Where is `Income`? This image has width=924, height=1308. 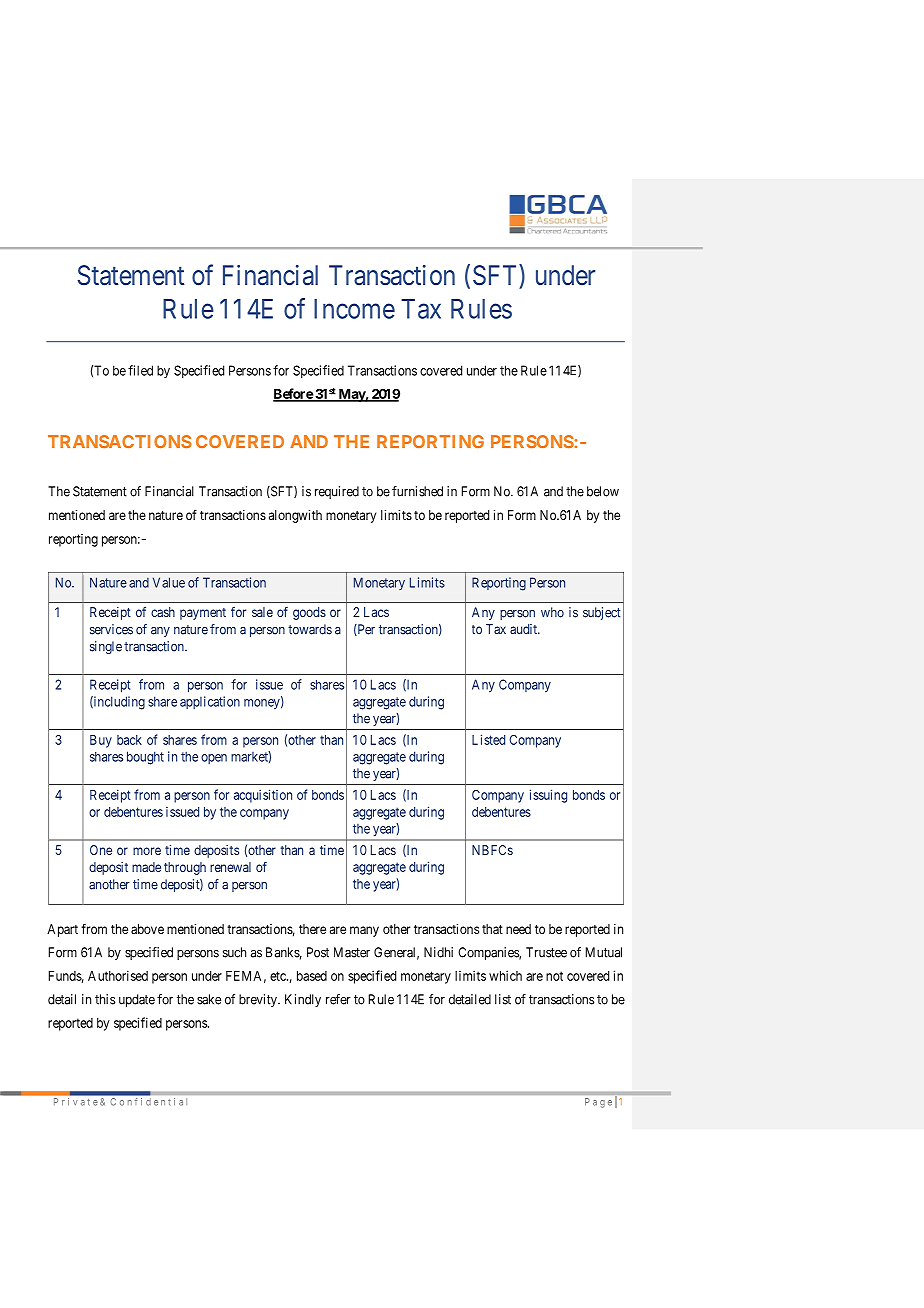 Income is located at coordinates (354, 309).
